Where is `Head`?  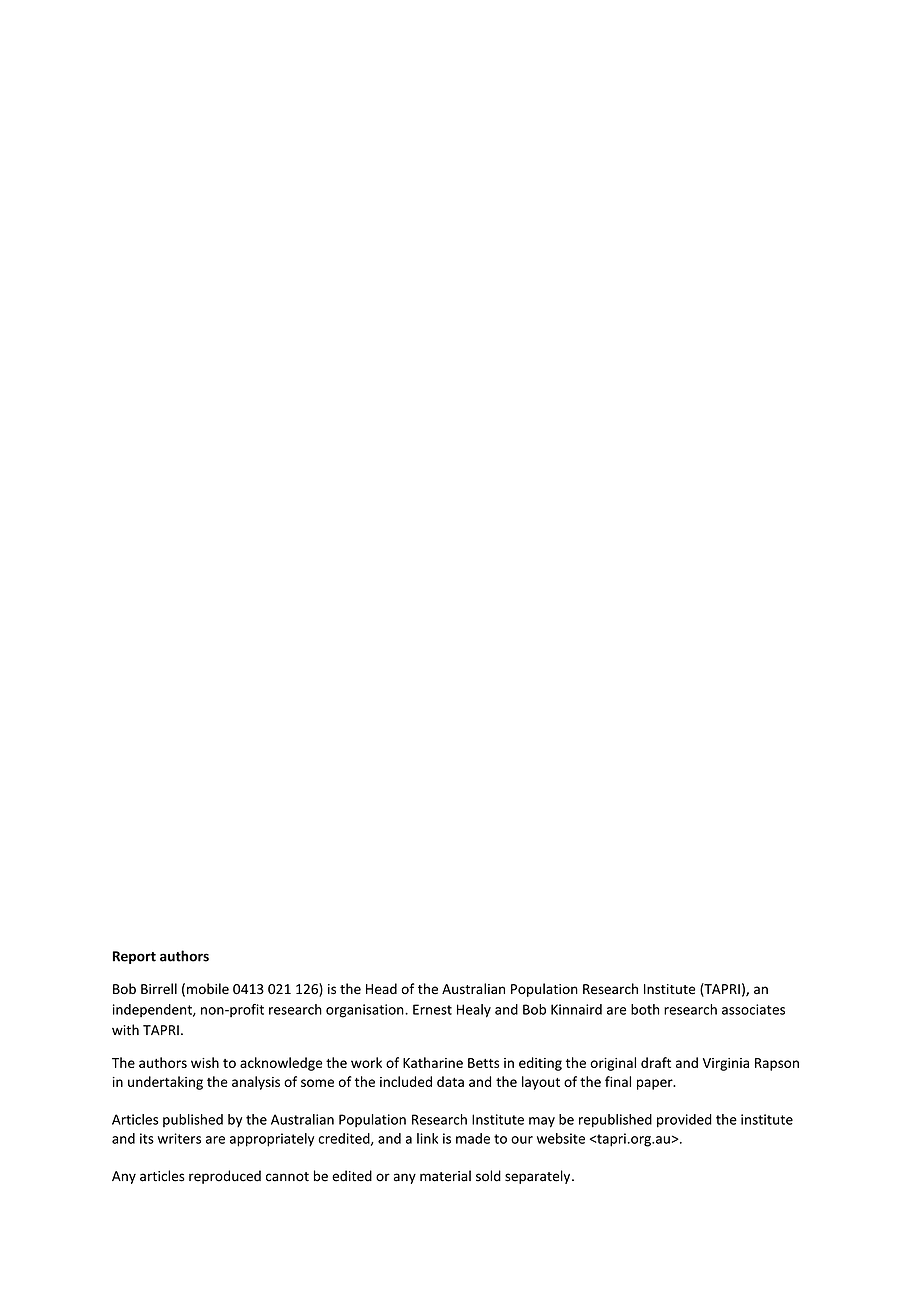 Head is located at coordinates (381, 989).
